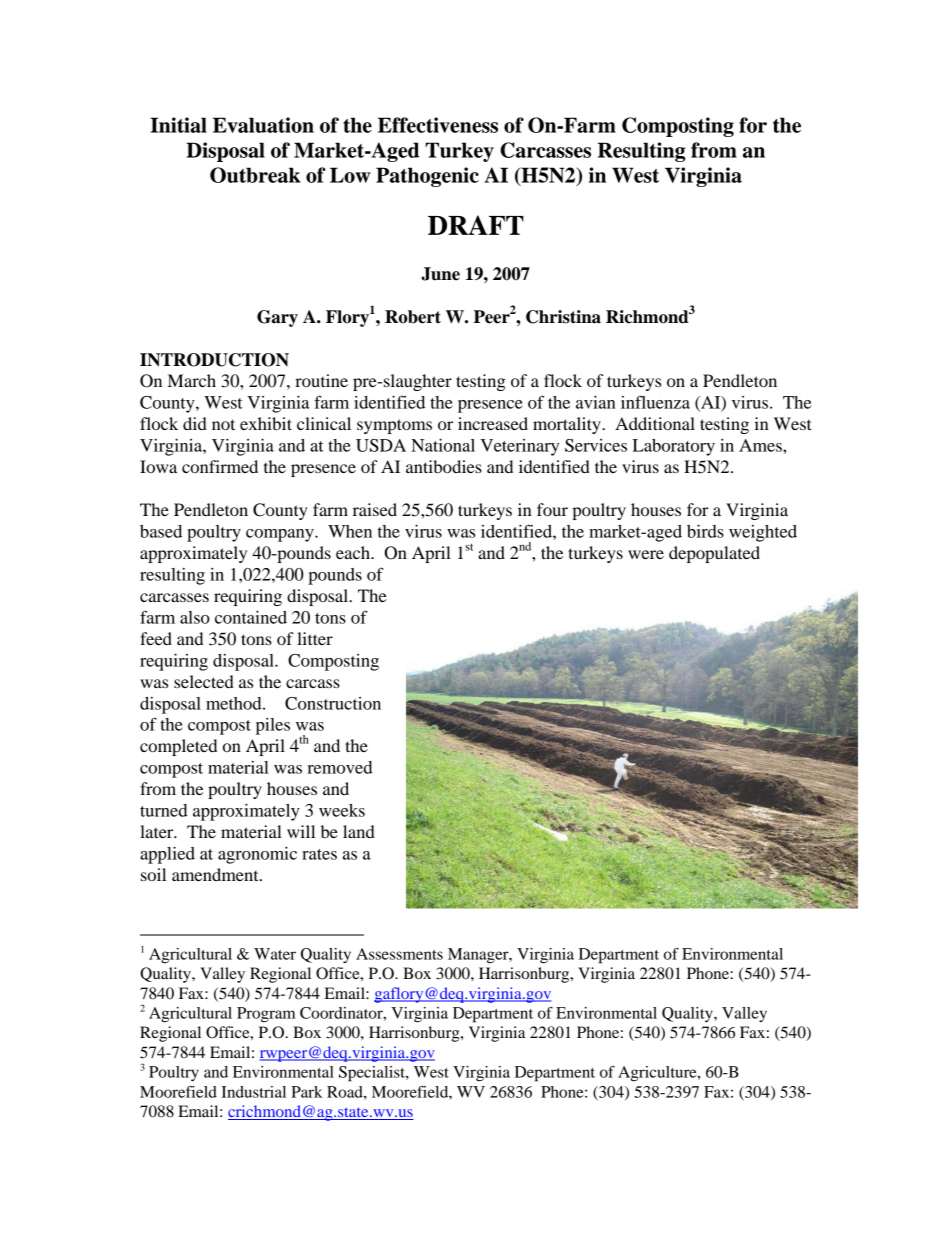 Image resolution: width=952 pixels, height=1233 pixels. Describe the element at coordinates (655, 402) in the screenshot. I see `influenza` at that location.
